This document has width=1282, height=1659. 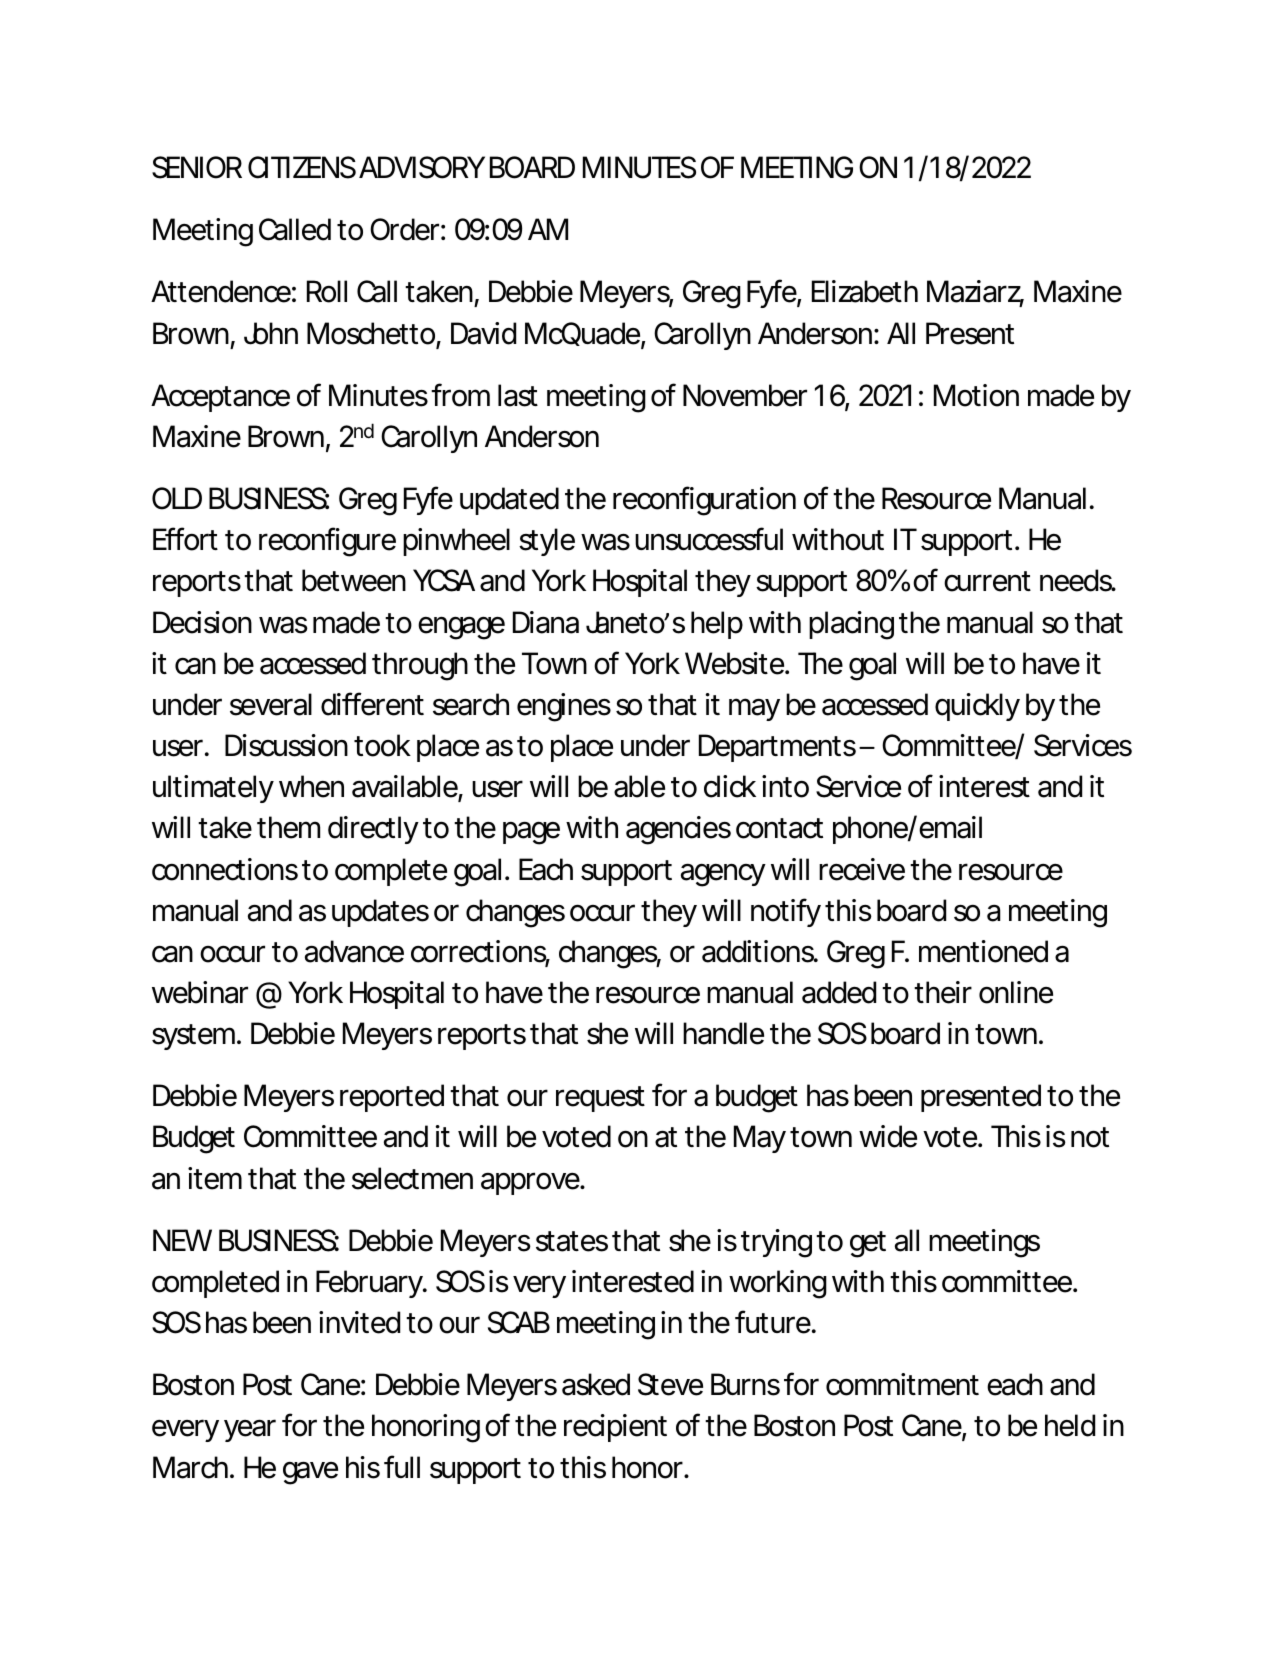 What do you see at coordinates (572, 1241) in the document?
I see `states` at bounding box center [572, 1241].
